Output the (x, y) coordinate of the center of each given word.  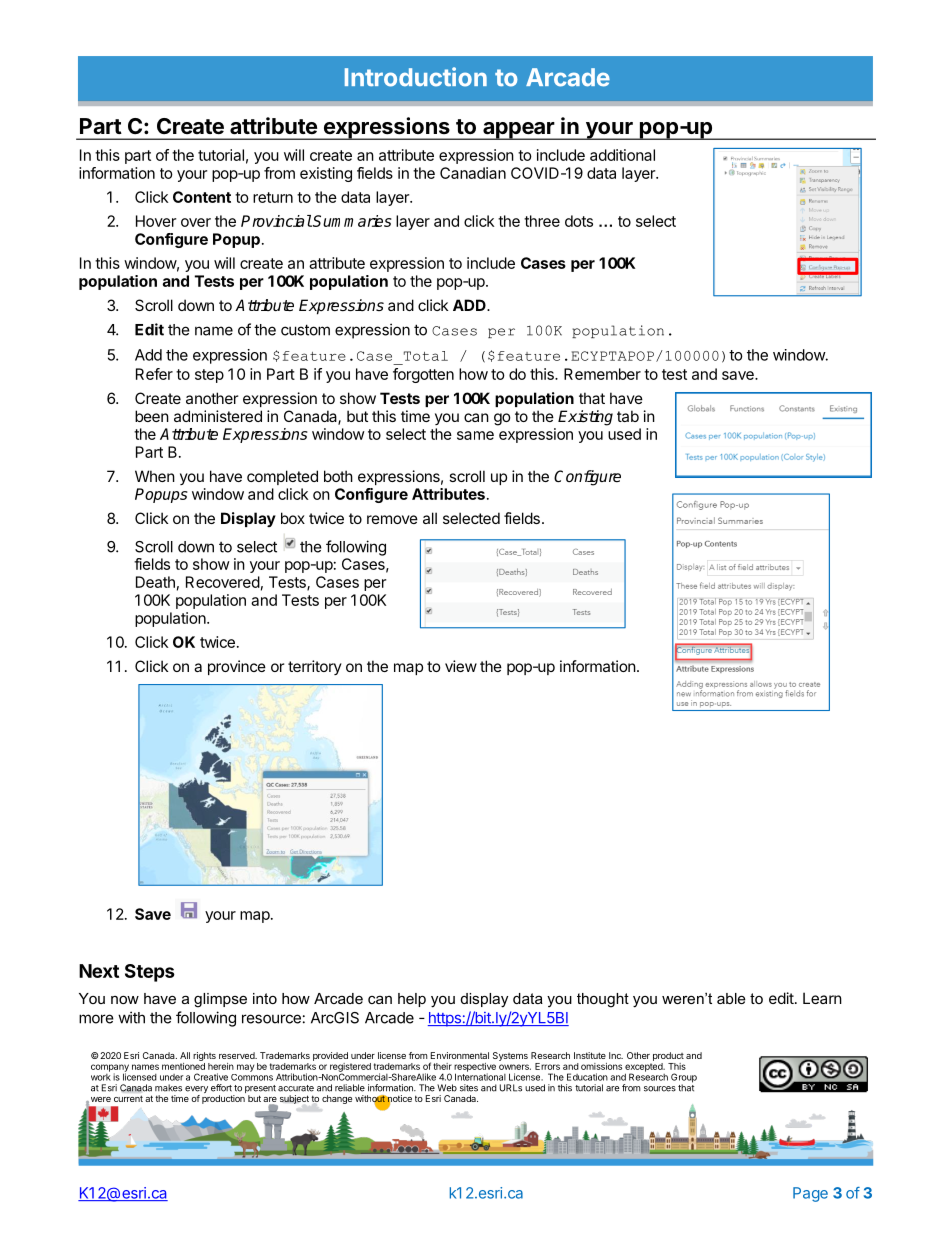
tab (628, 416)
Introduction (416, 77)
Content (202, 197)
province (237, 667)
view (461, 666)
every (196, 1091)
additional (622, 155)
